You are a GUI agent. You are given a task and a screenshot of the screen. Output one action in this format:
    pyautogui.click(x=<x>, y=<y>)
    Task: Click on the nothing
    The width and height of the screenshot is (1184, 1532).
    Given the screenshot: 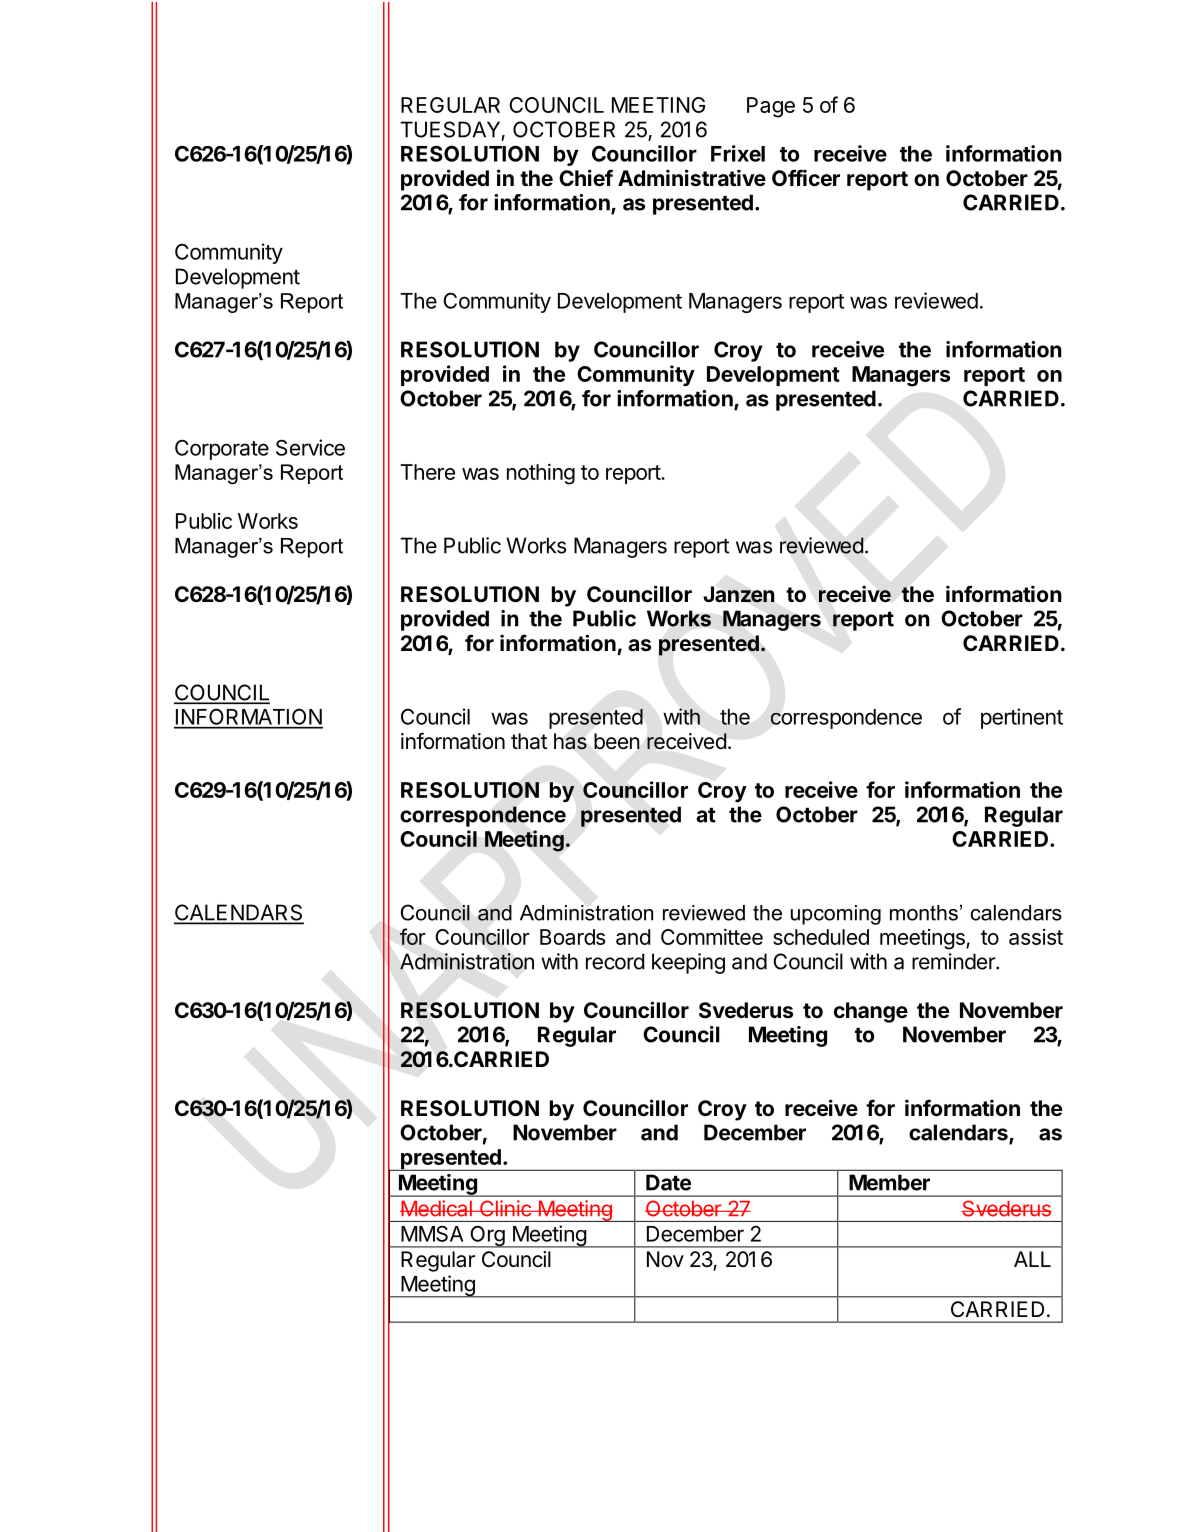 What is the action you would take?
    pyautogui.click(x=541, y=474)
